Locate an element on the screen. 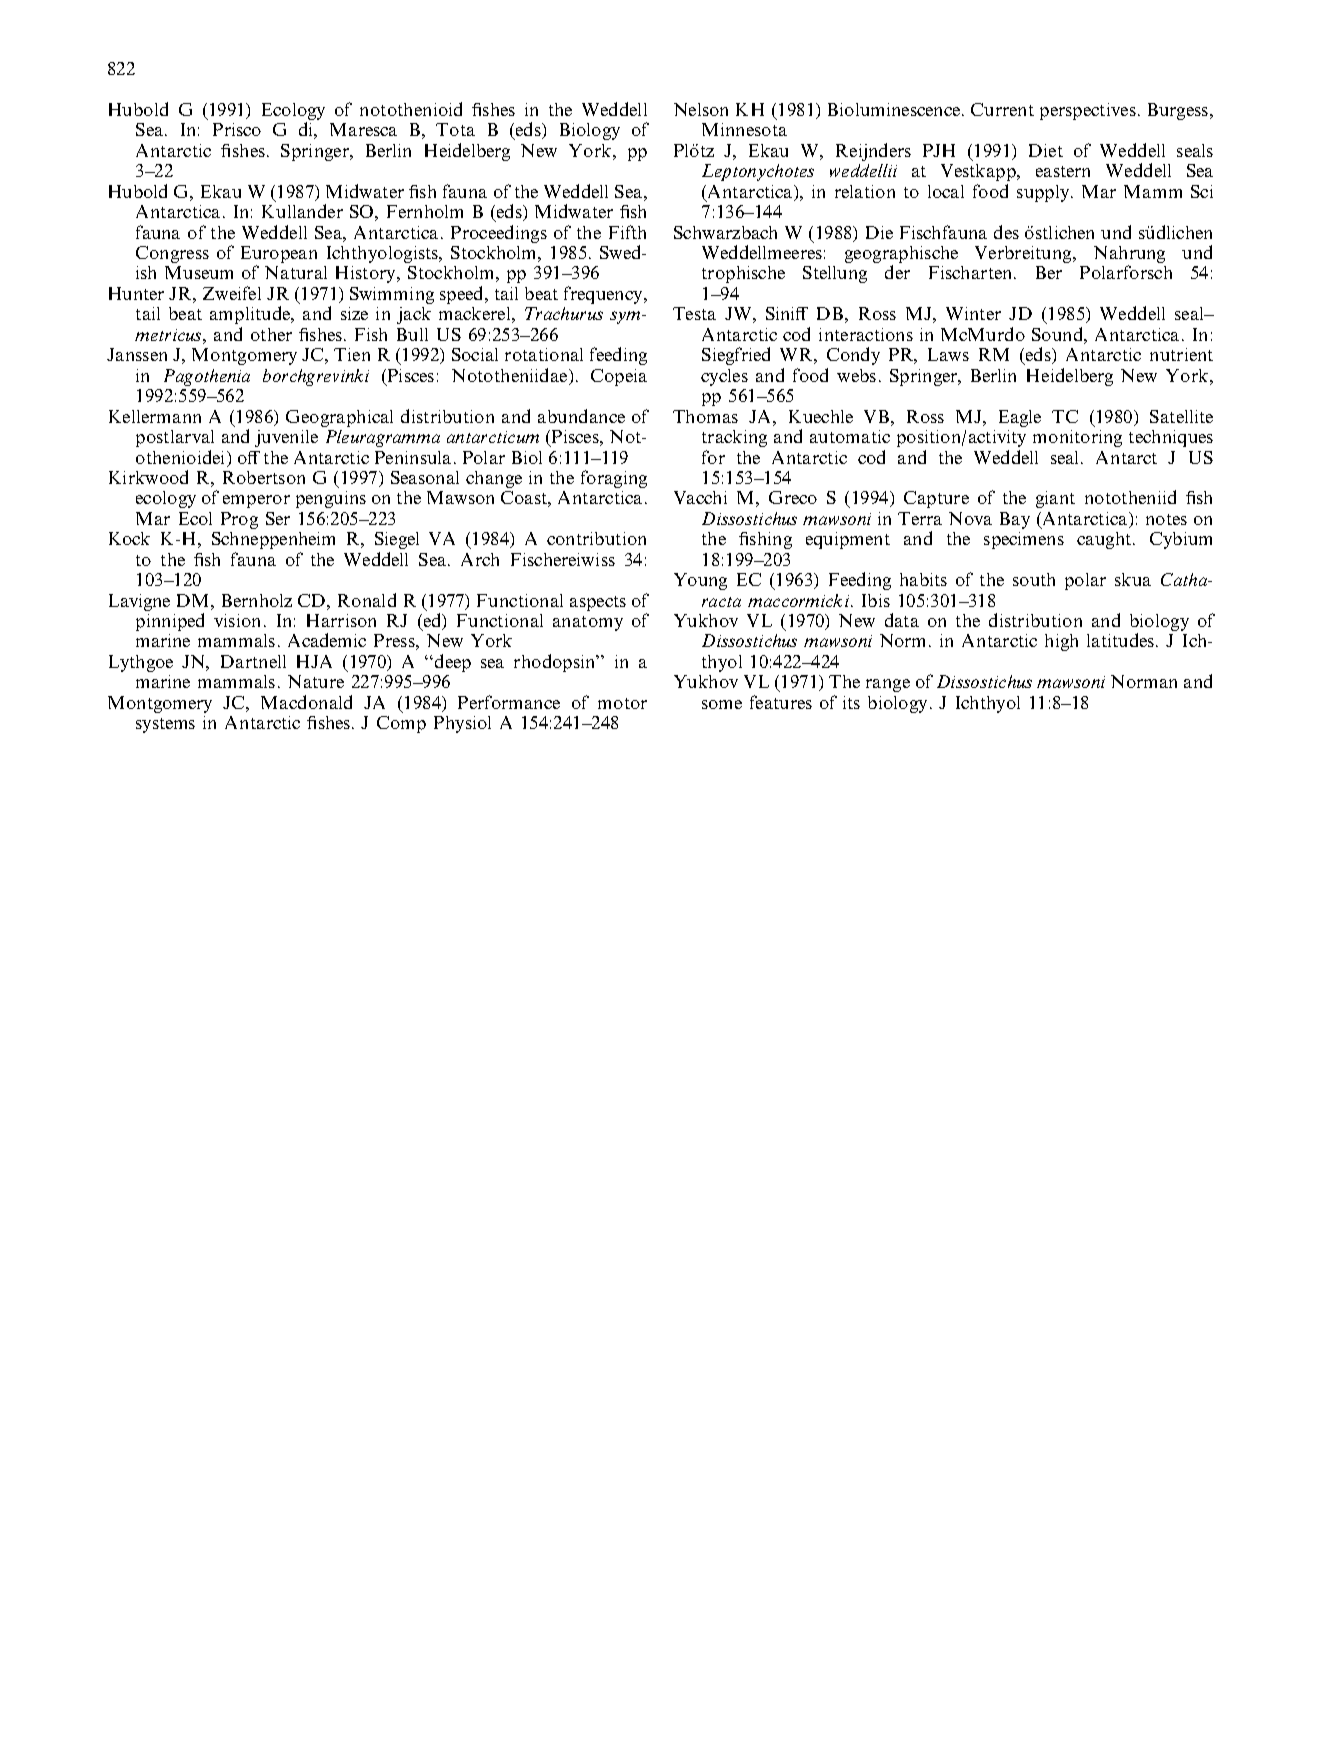  Nelson is located at coordinates (701, 109).
